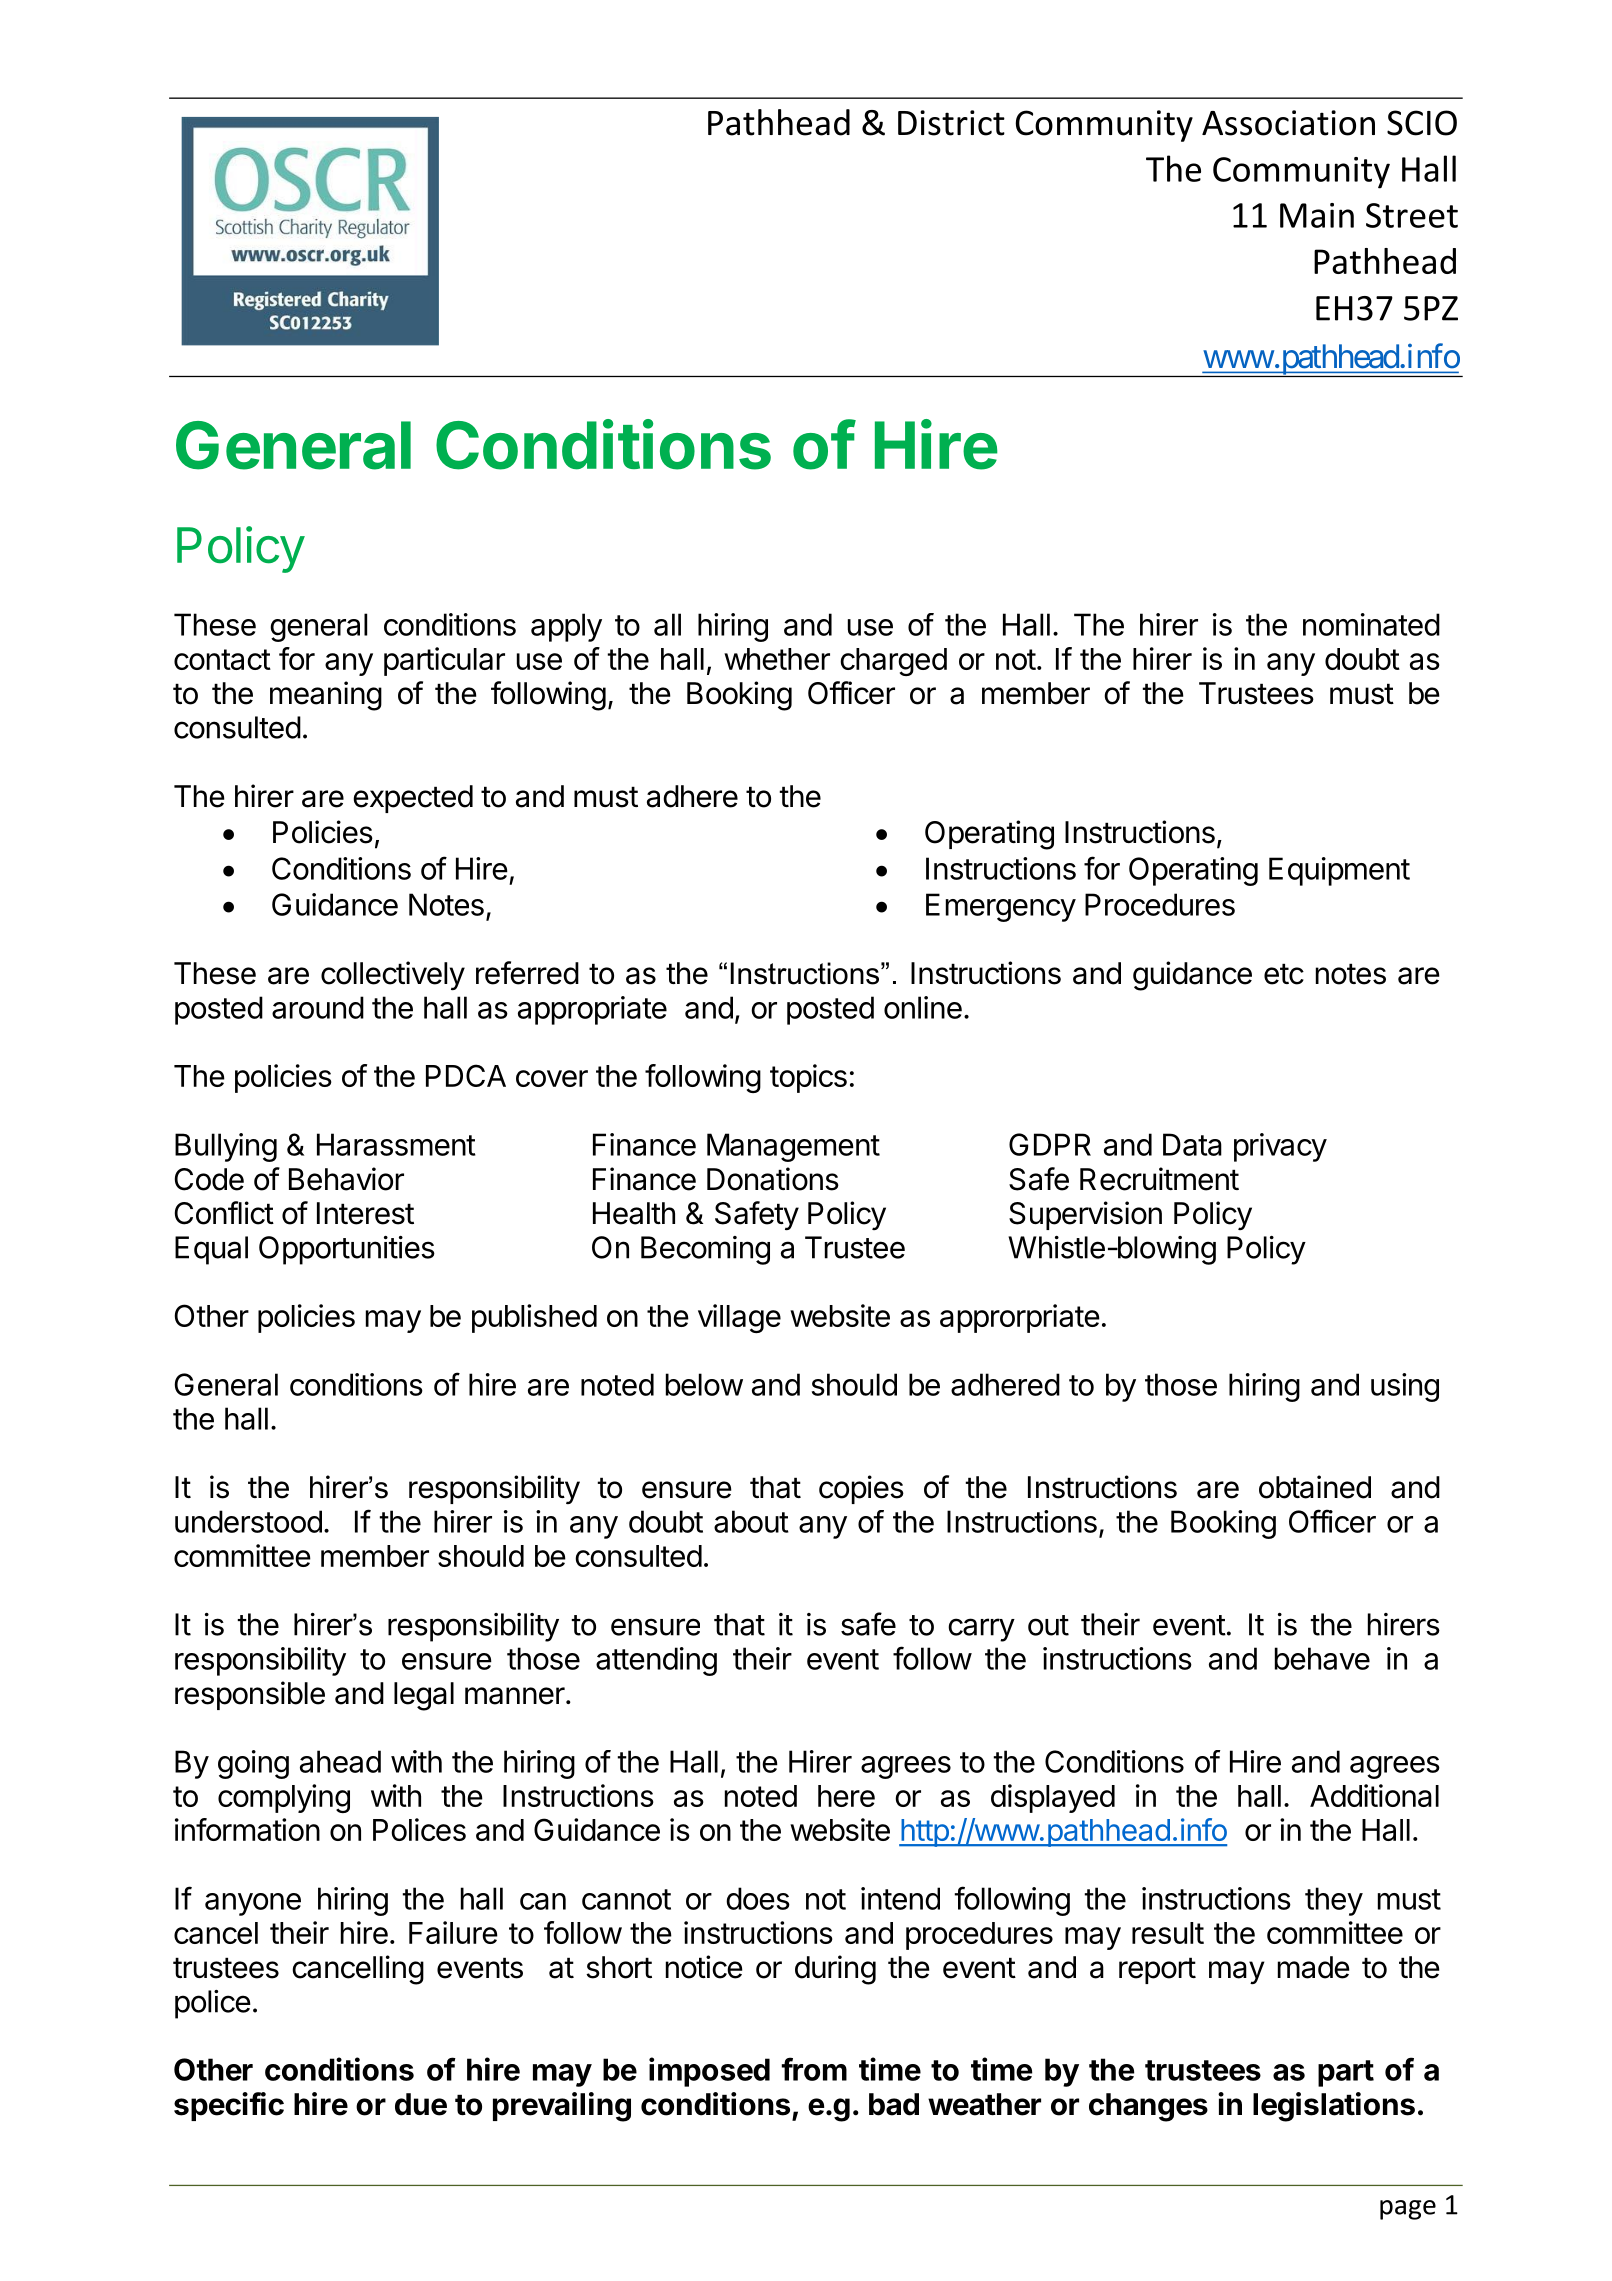 This image has width=1612, height=2281. Describe the element at coordinates (424, 1696) in the image. I see `legal` at that location.
